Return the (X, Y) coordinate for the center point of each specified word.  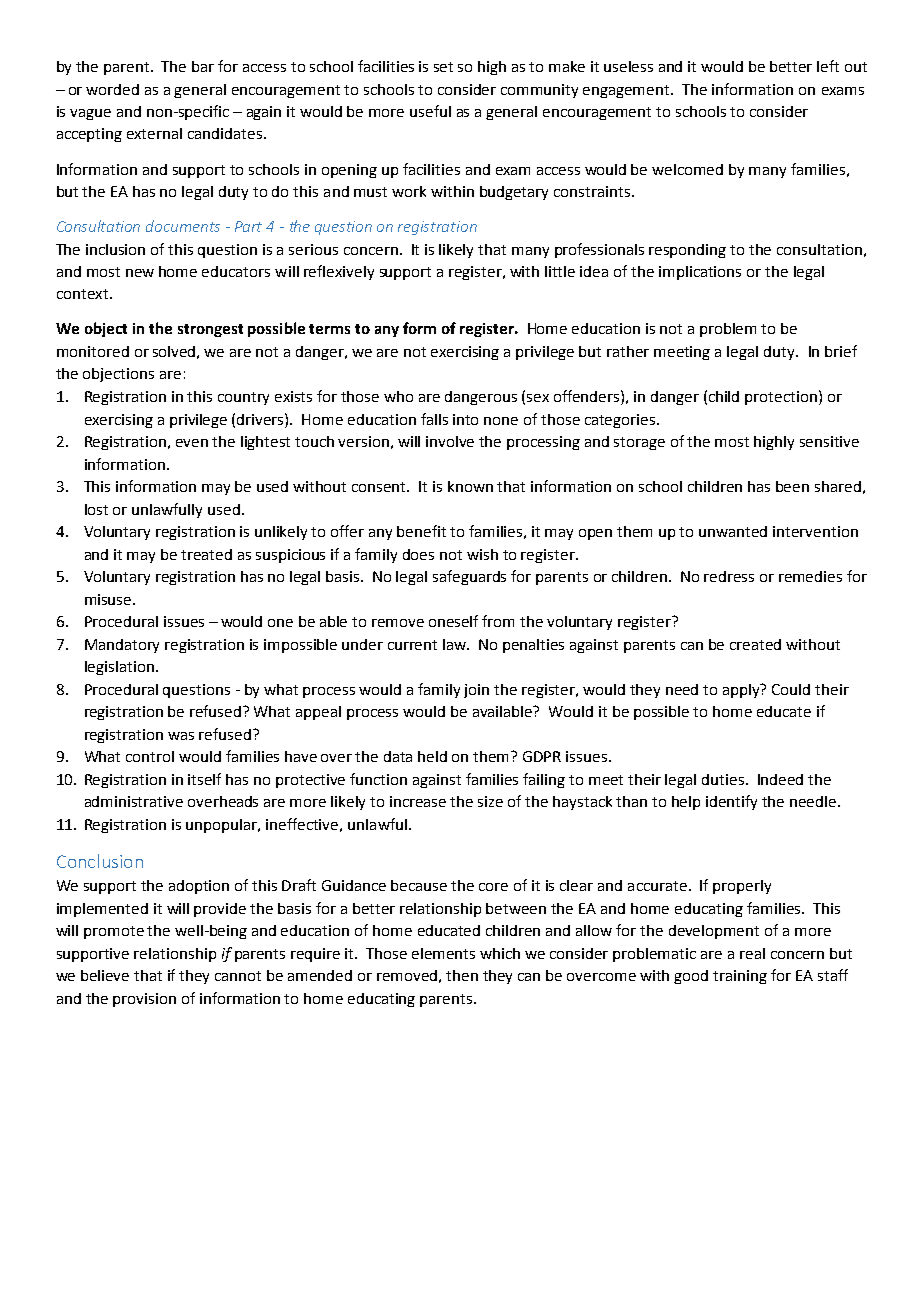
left (828, 66)
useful (430, 111)
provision (144, 1000)
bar (203, 66)
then (462, 975)
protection (781, 398)
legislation (119, 668)
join (476, 691)
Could (791, 689)
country (243, 398)
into (465, 419)
